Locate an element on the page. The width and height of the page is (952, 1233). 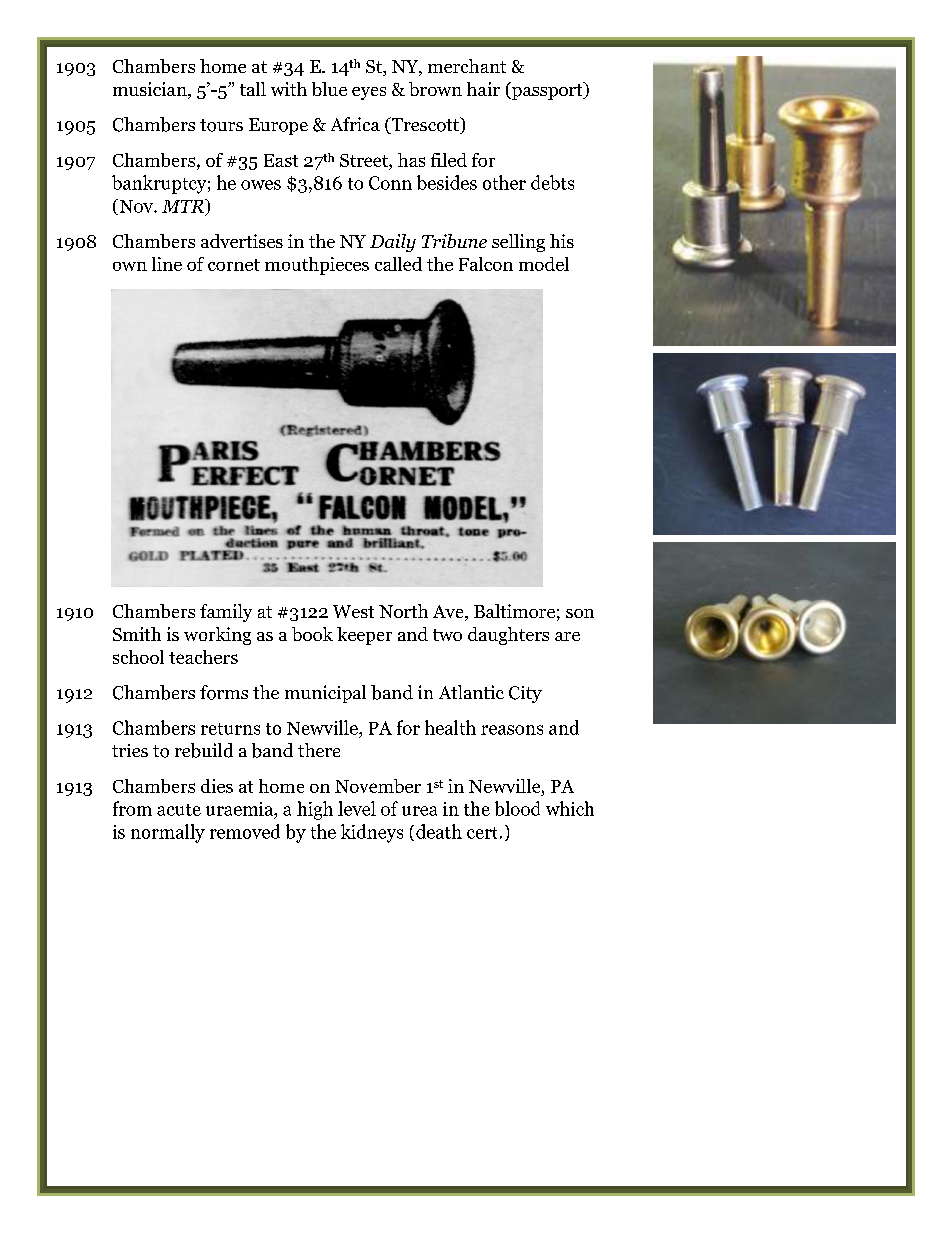
tours is located at coordinates (221, 125).
